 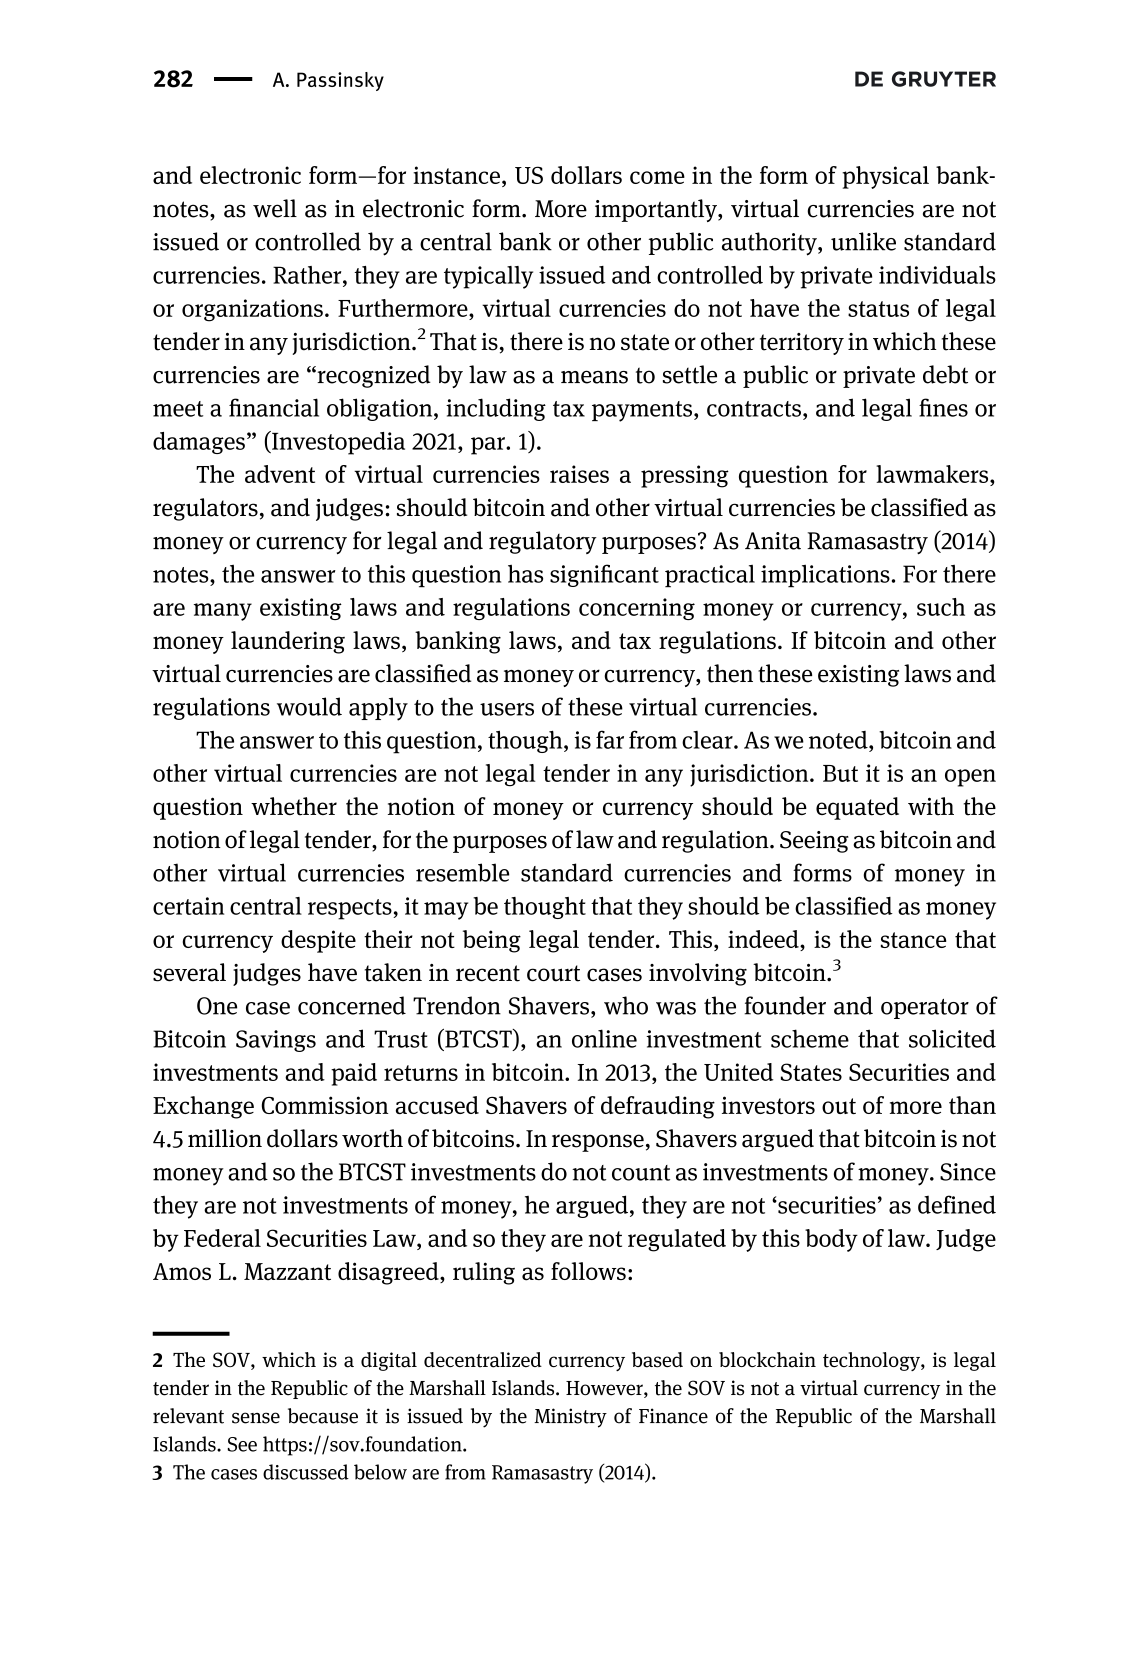 What do you see at coordinates (275, 208) in the screenshot?
I see `well` at bounding box center [275, 208].
